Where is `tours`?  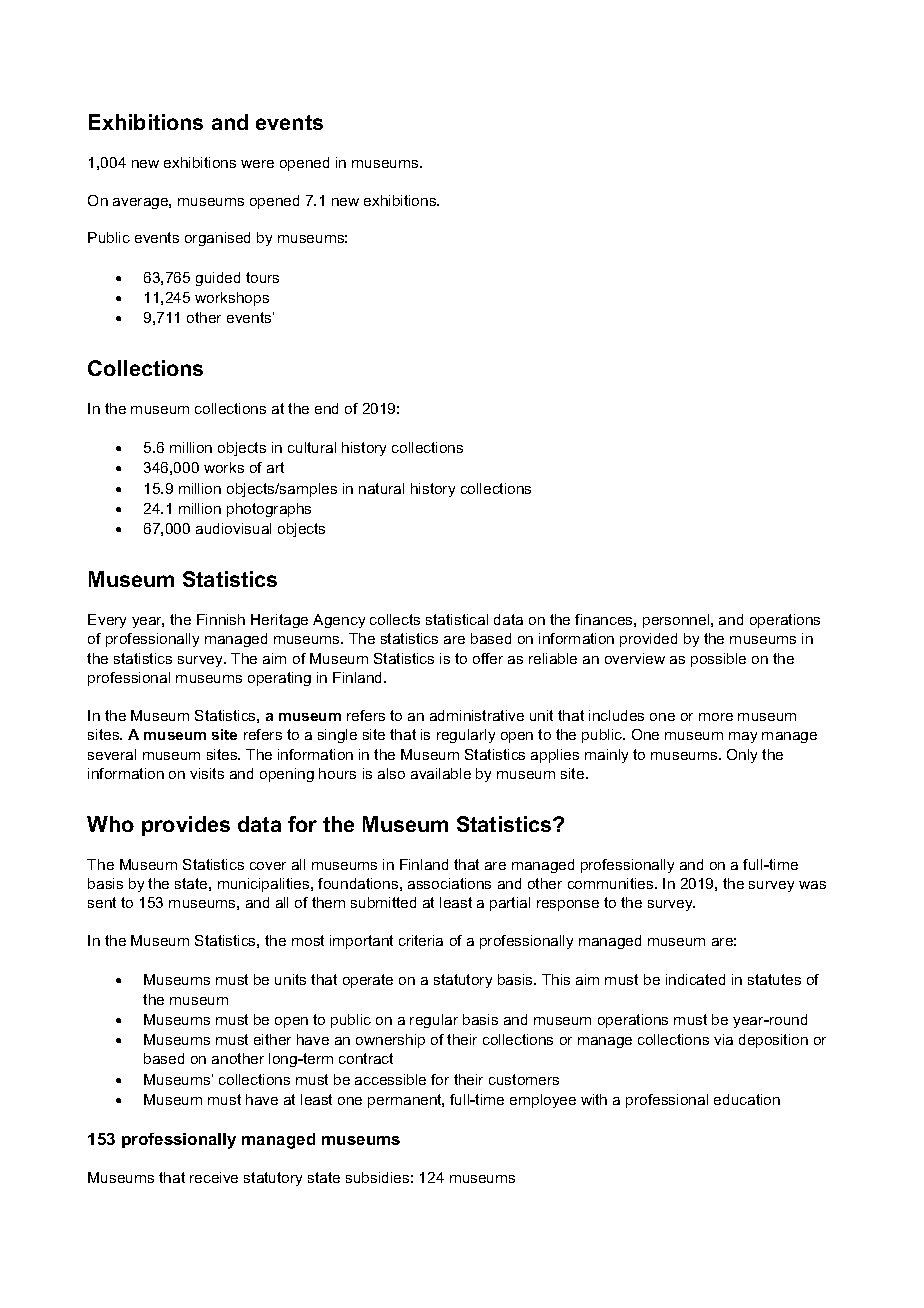 tours is located at coordinates (262, 277).
